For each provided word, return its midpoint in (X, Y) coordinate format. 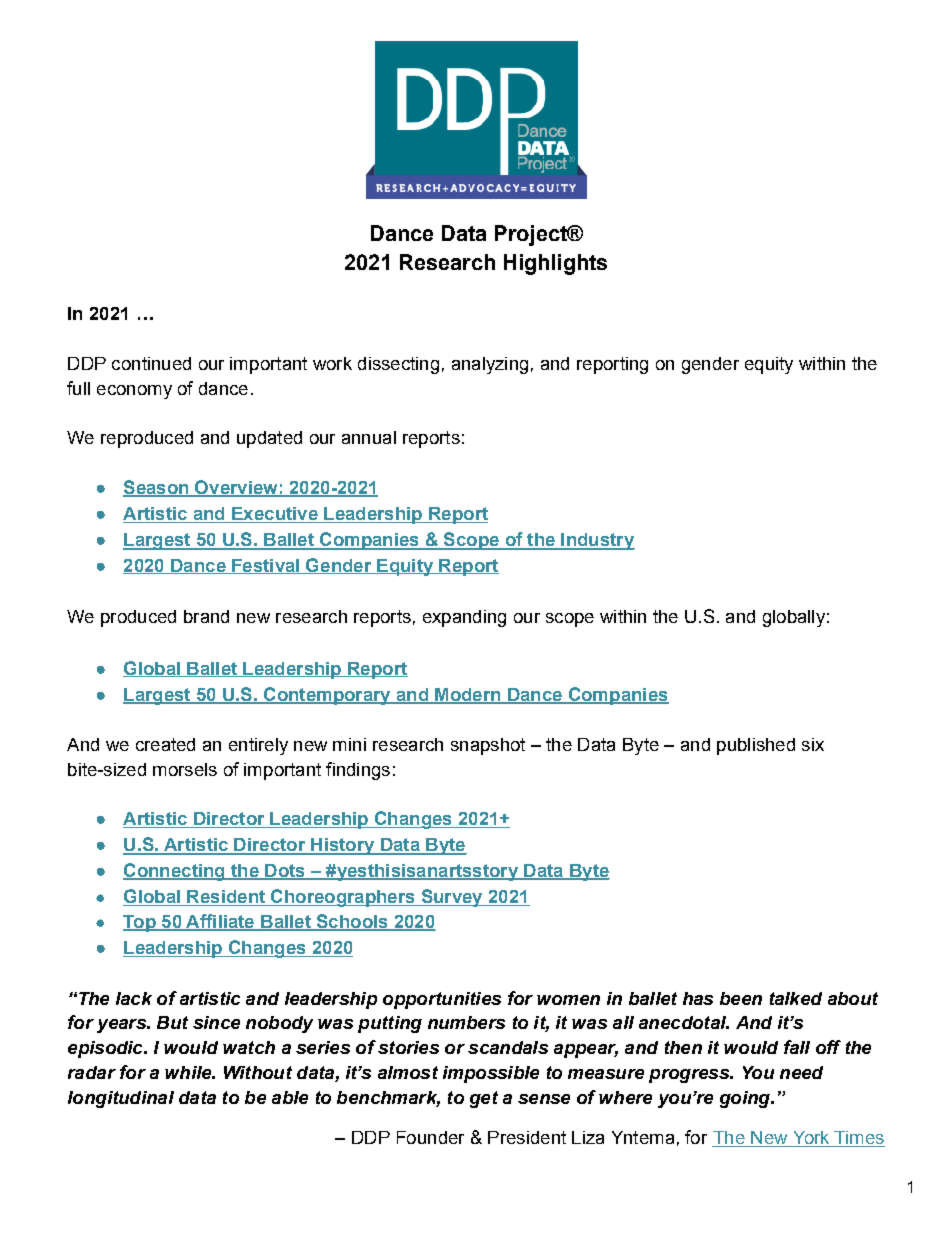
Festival (266, 566)
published (756, 746)
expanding (464, 618)
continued (151, 363)
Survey (452, 898)
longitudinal (121, 1099)
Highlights (555, 264)
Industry (597, 541)
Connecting (175, 872)
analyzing (490, 365)
